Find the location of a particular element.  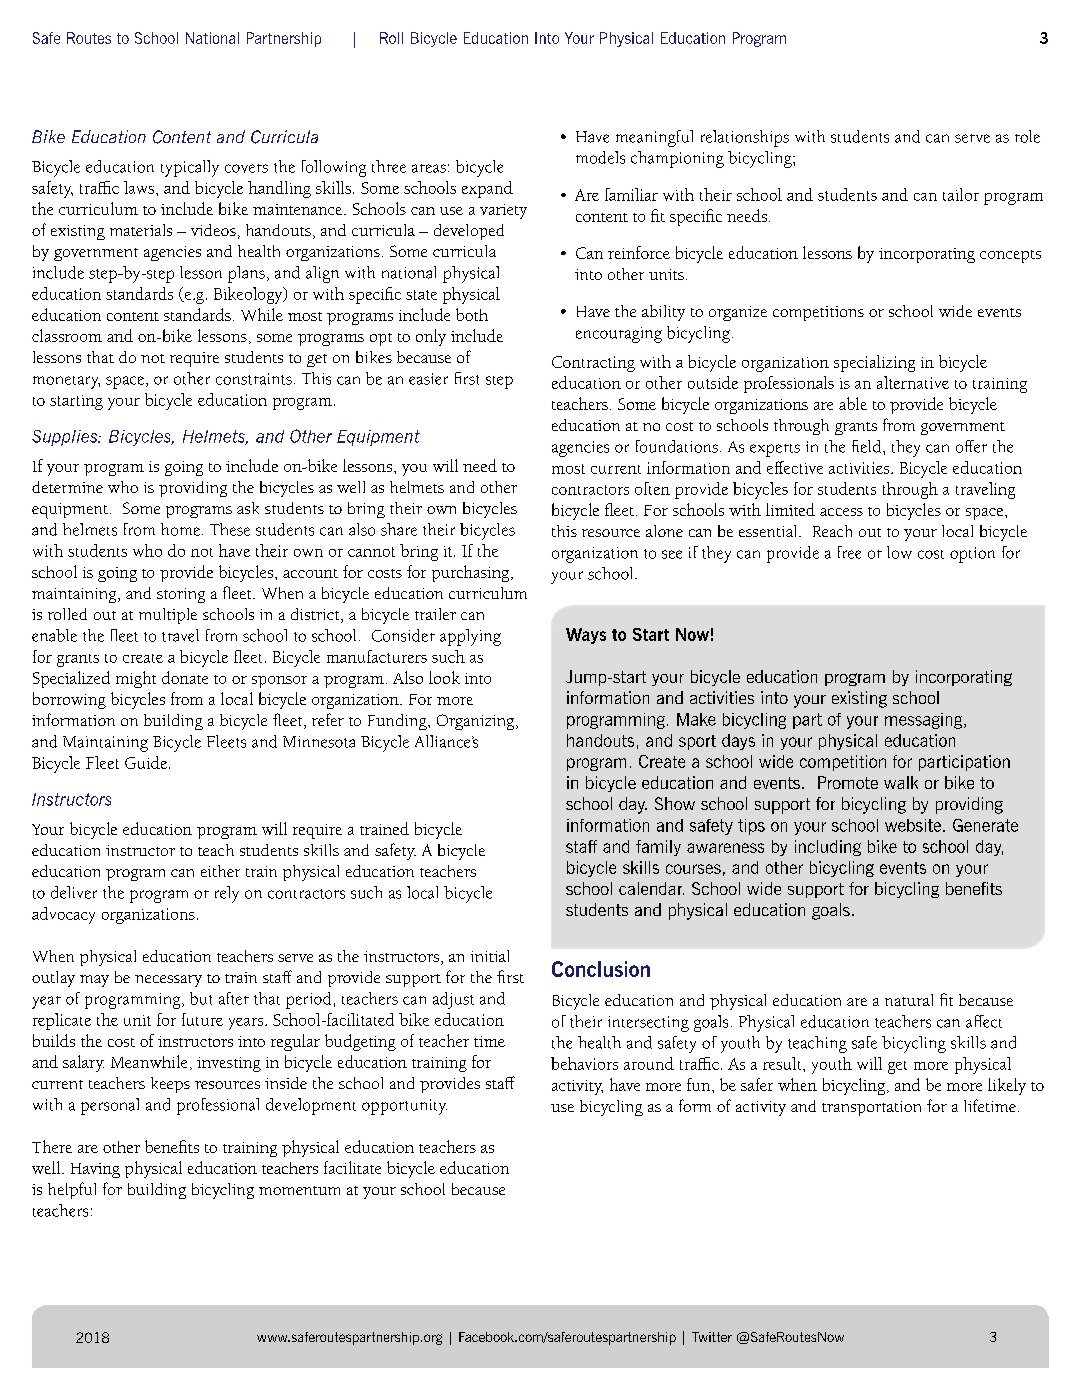

rely is located at coordinates (227, 894).
